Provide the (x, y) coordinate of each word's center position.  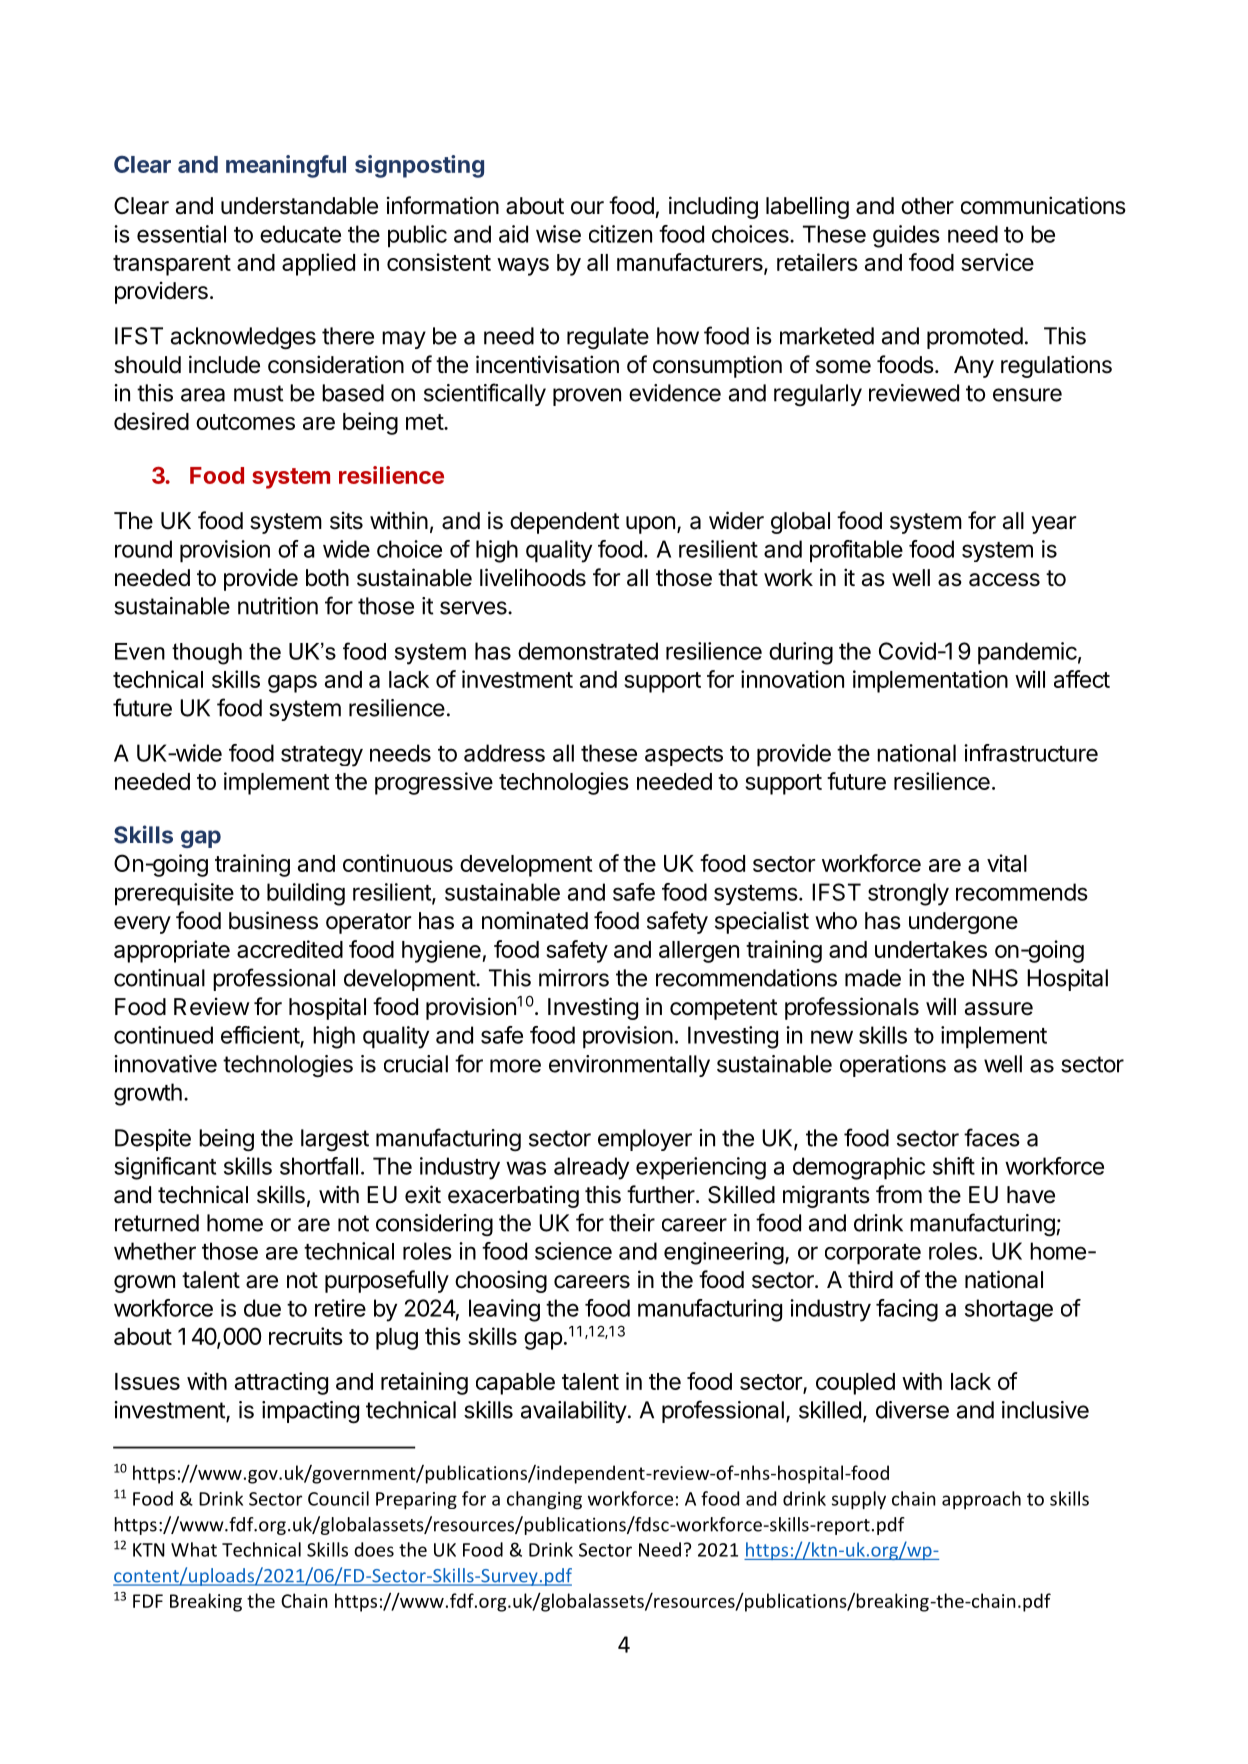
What (194, 1549)
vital (1007, 863)
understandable (299, 206)
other (927, 206)
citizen (620, 234)
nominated (535, 920)
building (306, 894)
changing (544, 1500)
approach (981, 1500)
